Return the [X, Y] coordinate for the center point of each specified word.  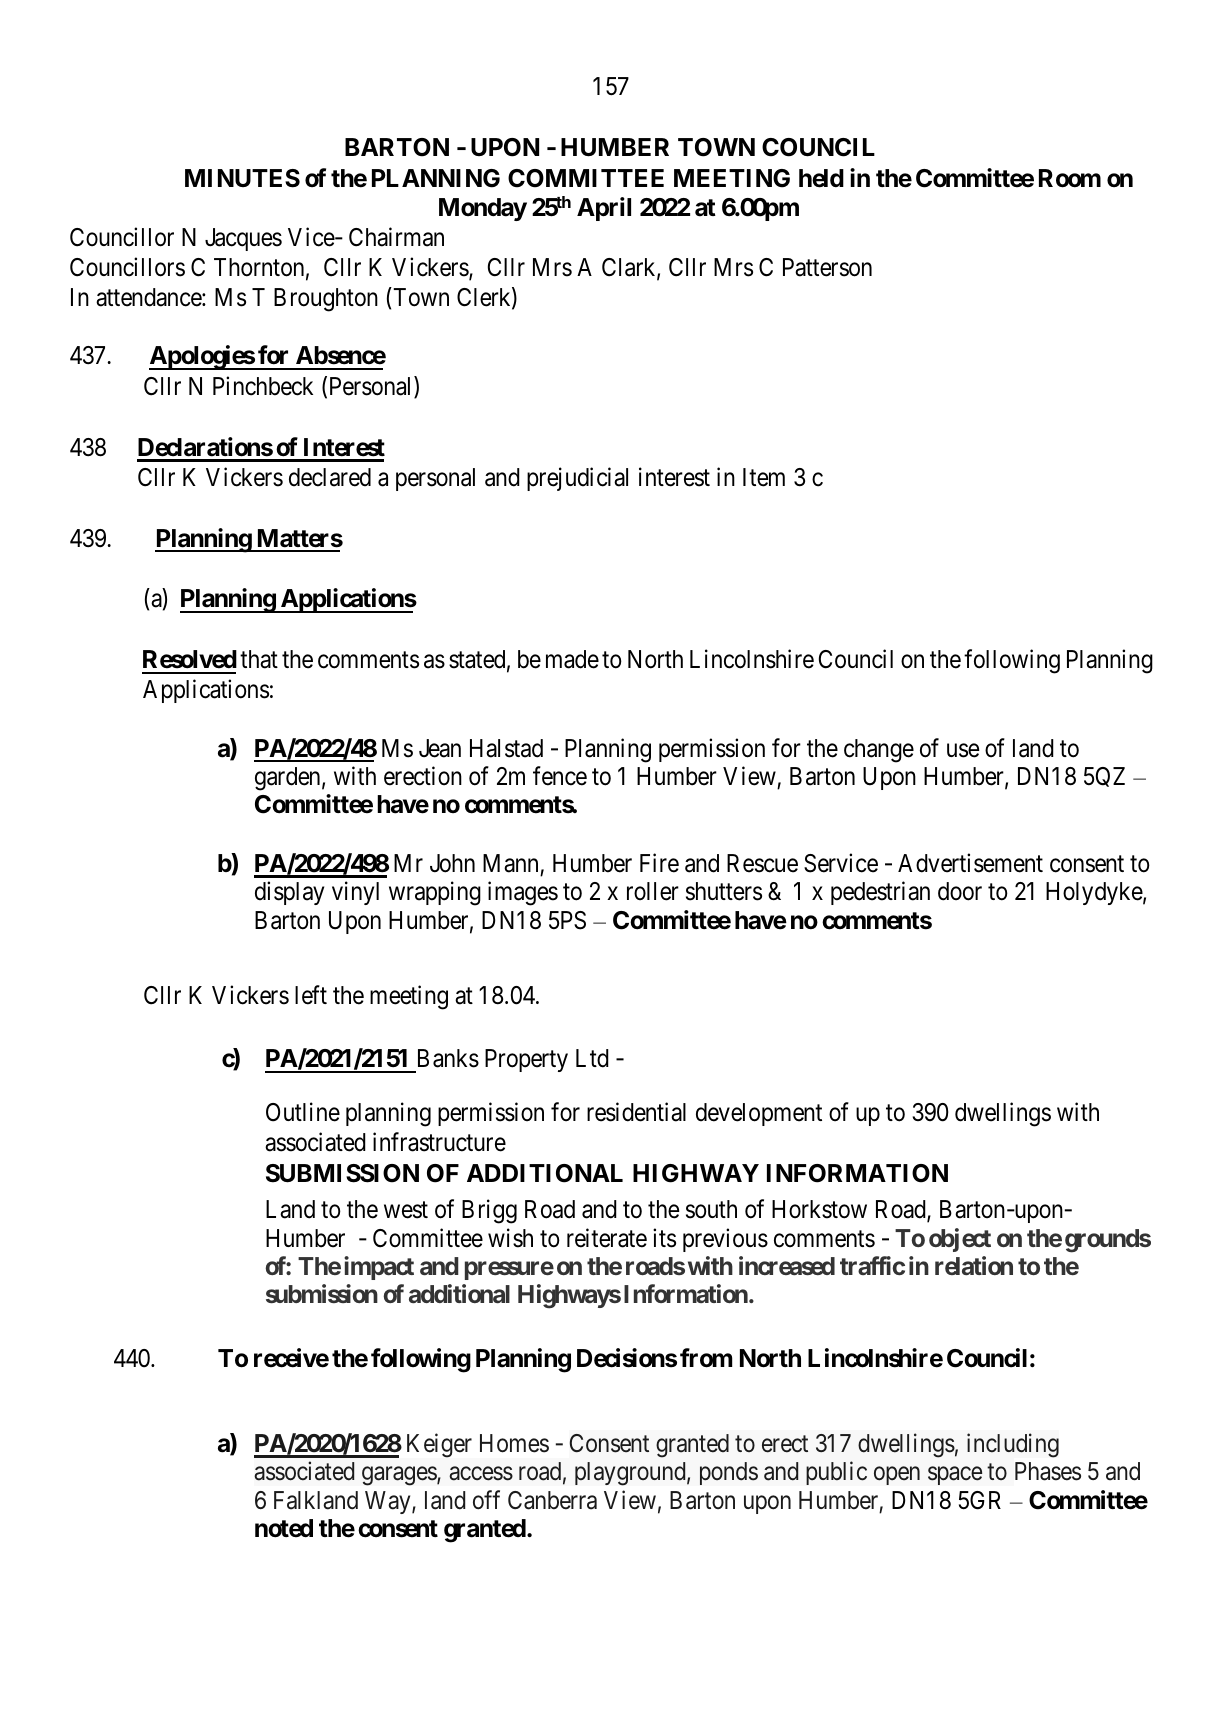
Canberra [552, 1500]
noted [284, 1528]
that [259, 659]
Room [1070, 178]
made [572, 659]
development [759, 1114]
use [963, 750]
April [604, 209]
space [955, 1476]
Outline [303, 1112]
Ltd [592, 1058]
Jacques [243, 239]
